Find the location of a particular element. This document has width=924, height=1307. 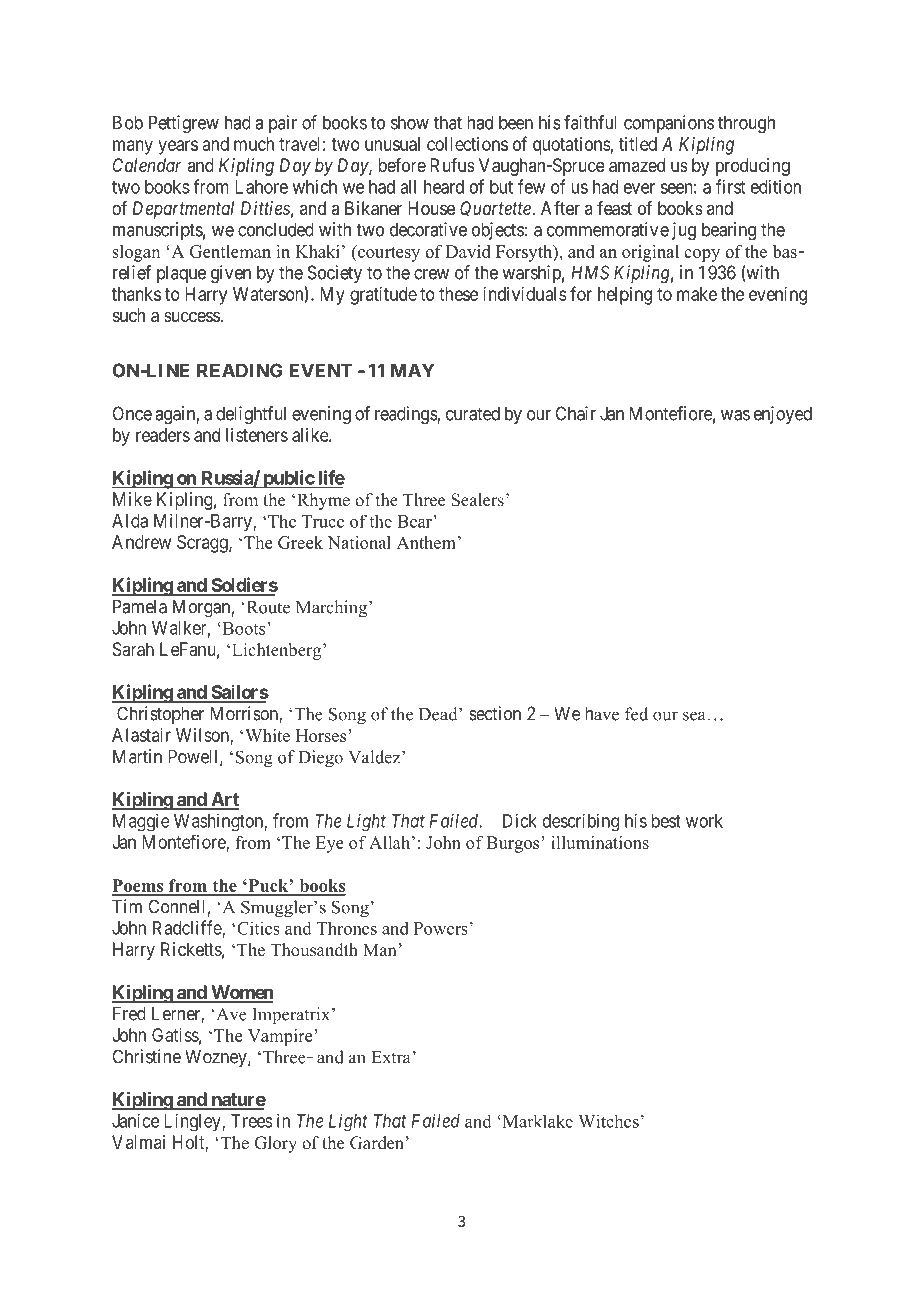

Wilson is located at coordinates (203, 736).
